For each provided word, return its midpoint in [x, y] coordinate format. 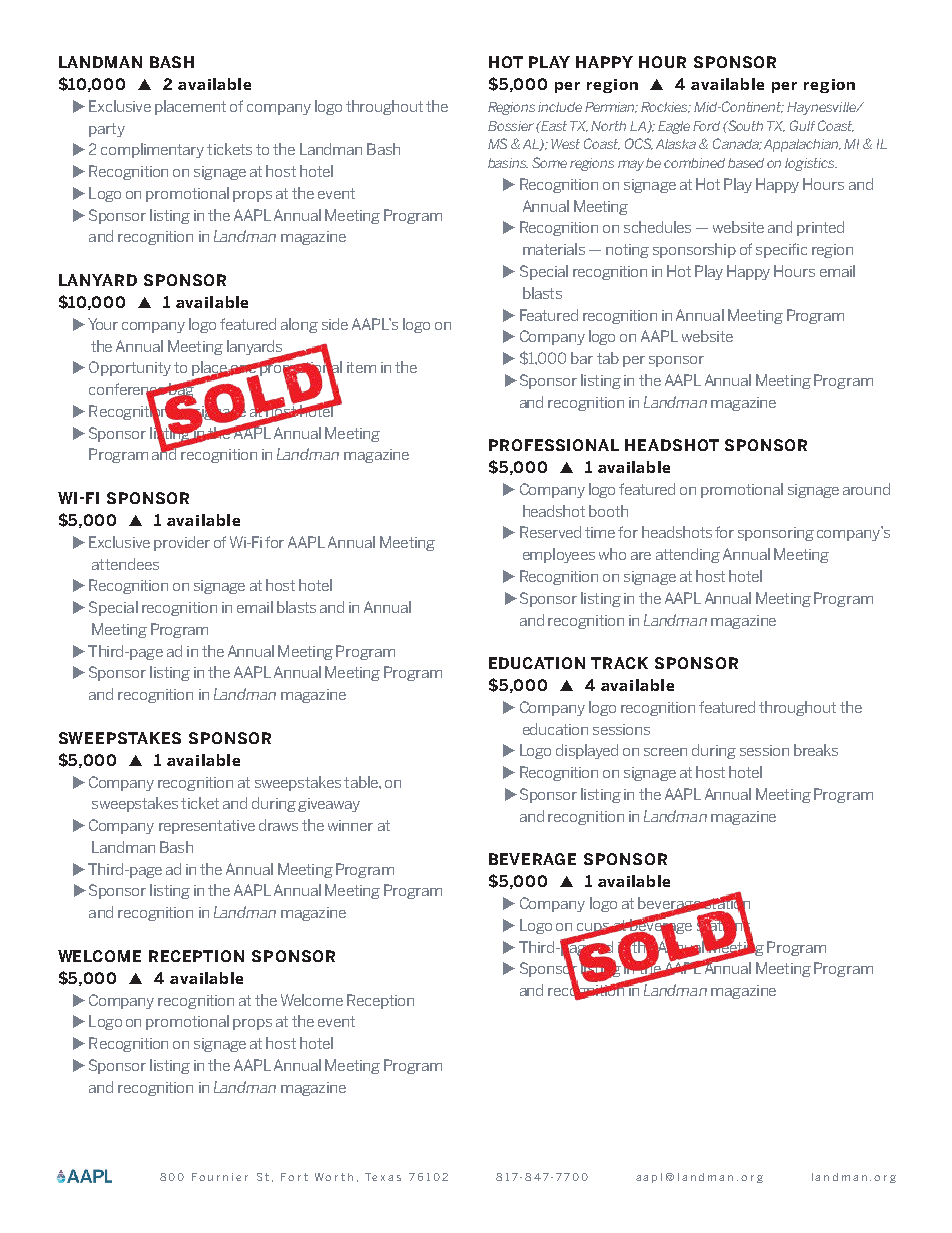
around [866, 489]
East [553, 126]
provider [182, 543]
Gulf [802, 125]
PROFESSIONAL [554, 445]
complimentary [152, 150]
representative [207, 827]
